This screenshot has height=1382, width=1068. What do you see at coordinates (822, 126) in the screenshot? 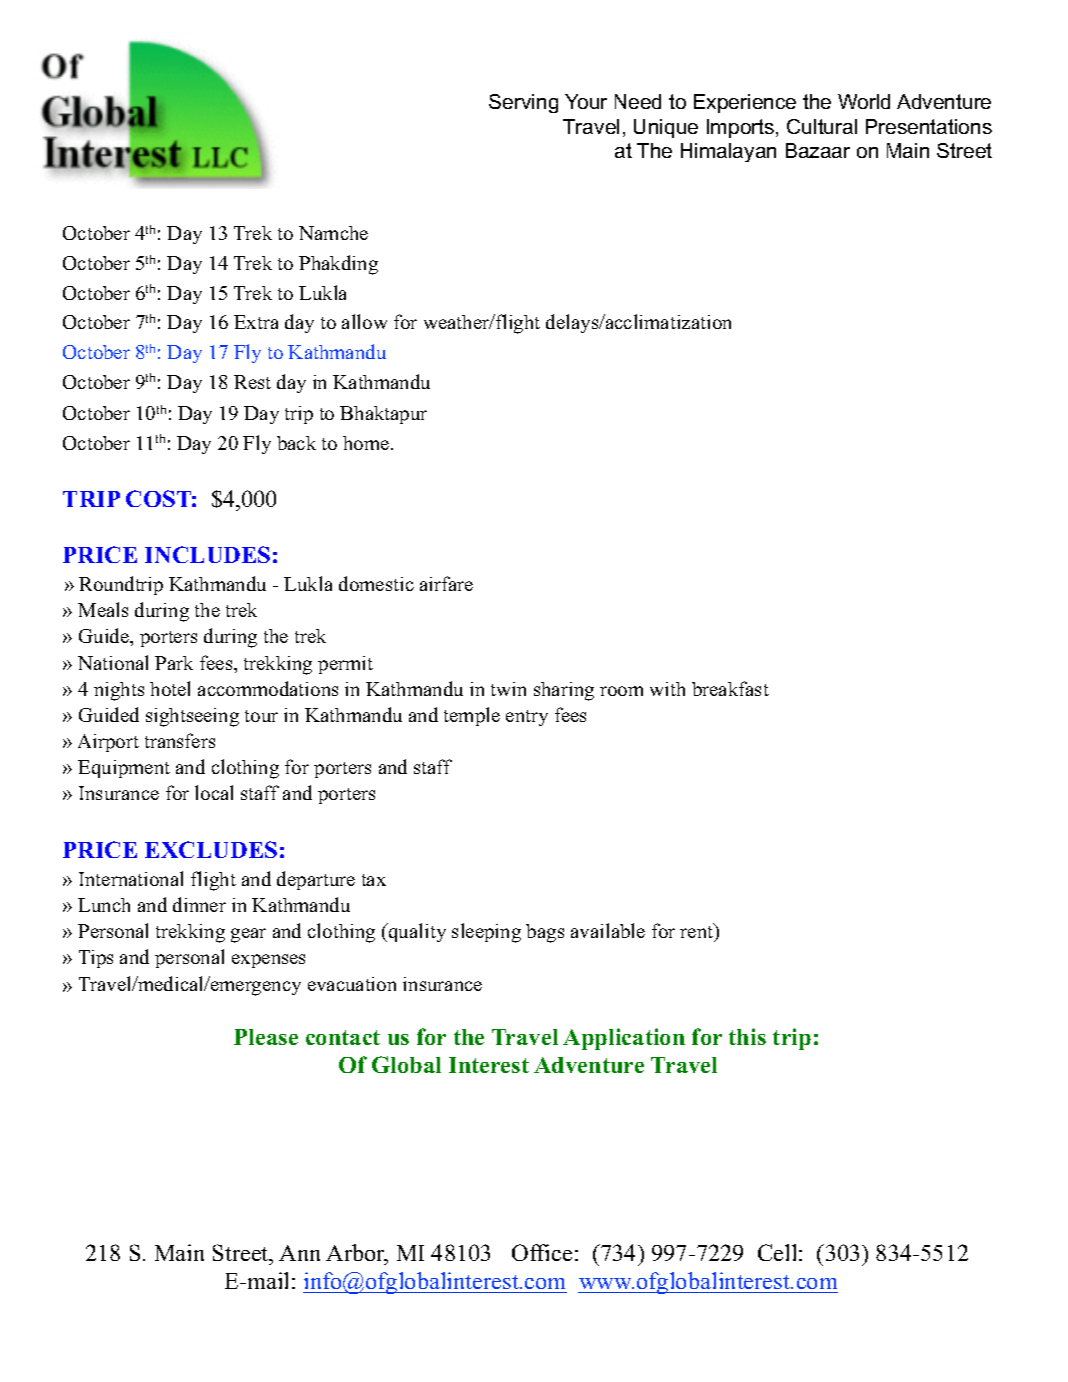
I see `Cultural` at bounding box center [822, 126].
